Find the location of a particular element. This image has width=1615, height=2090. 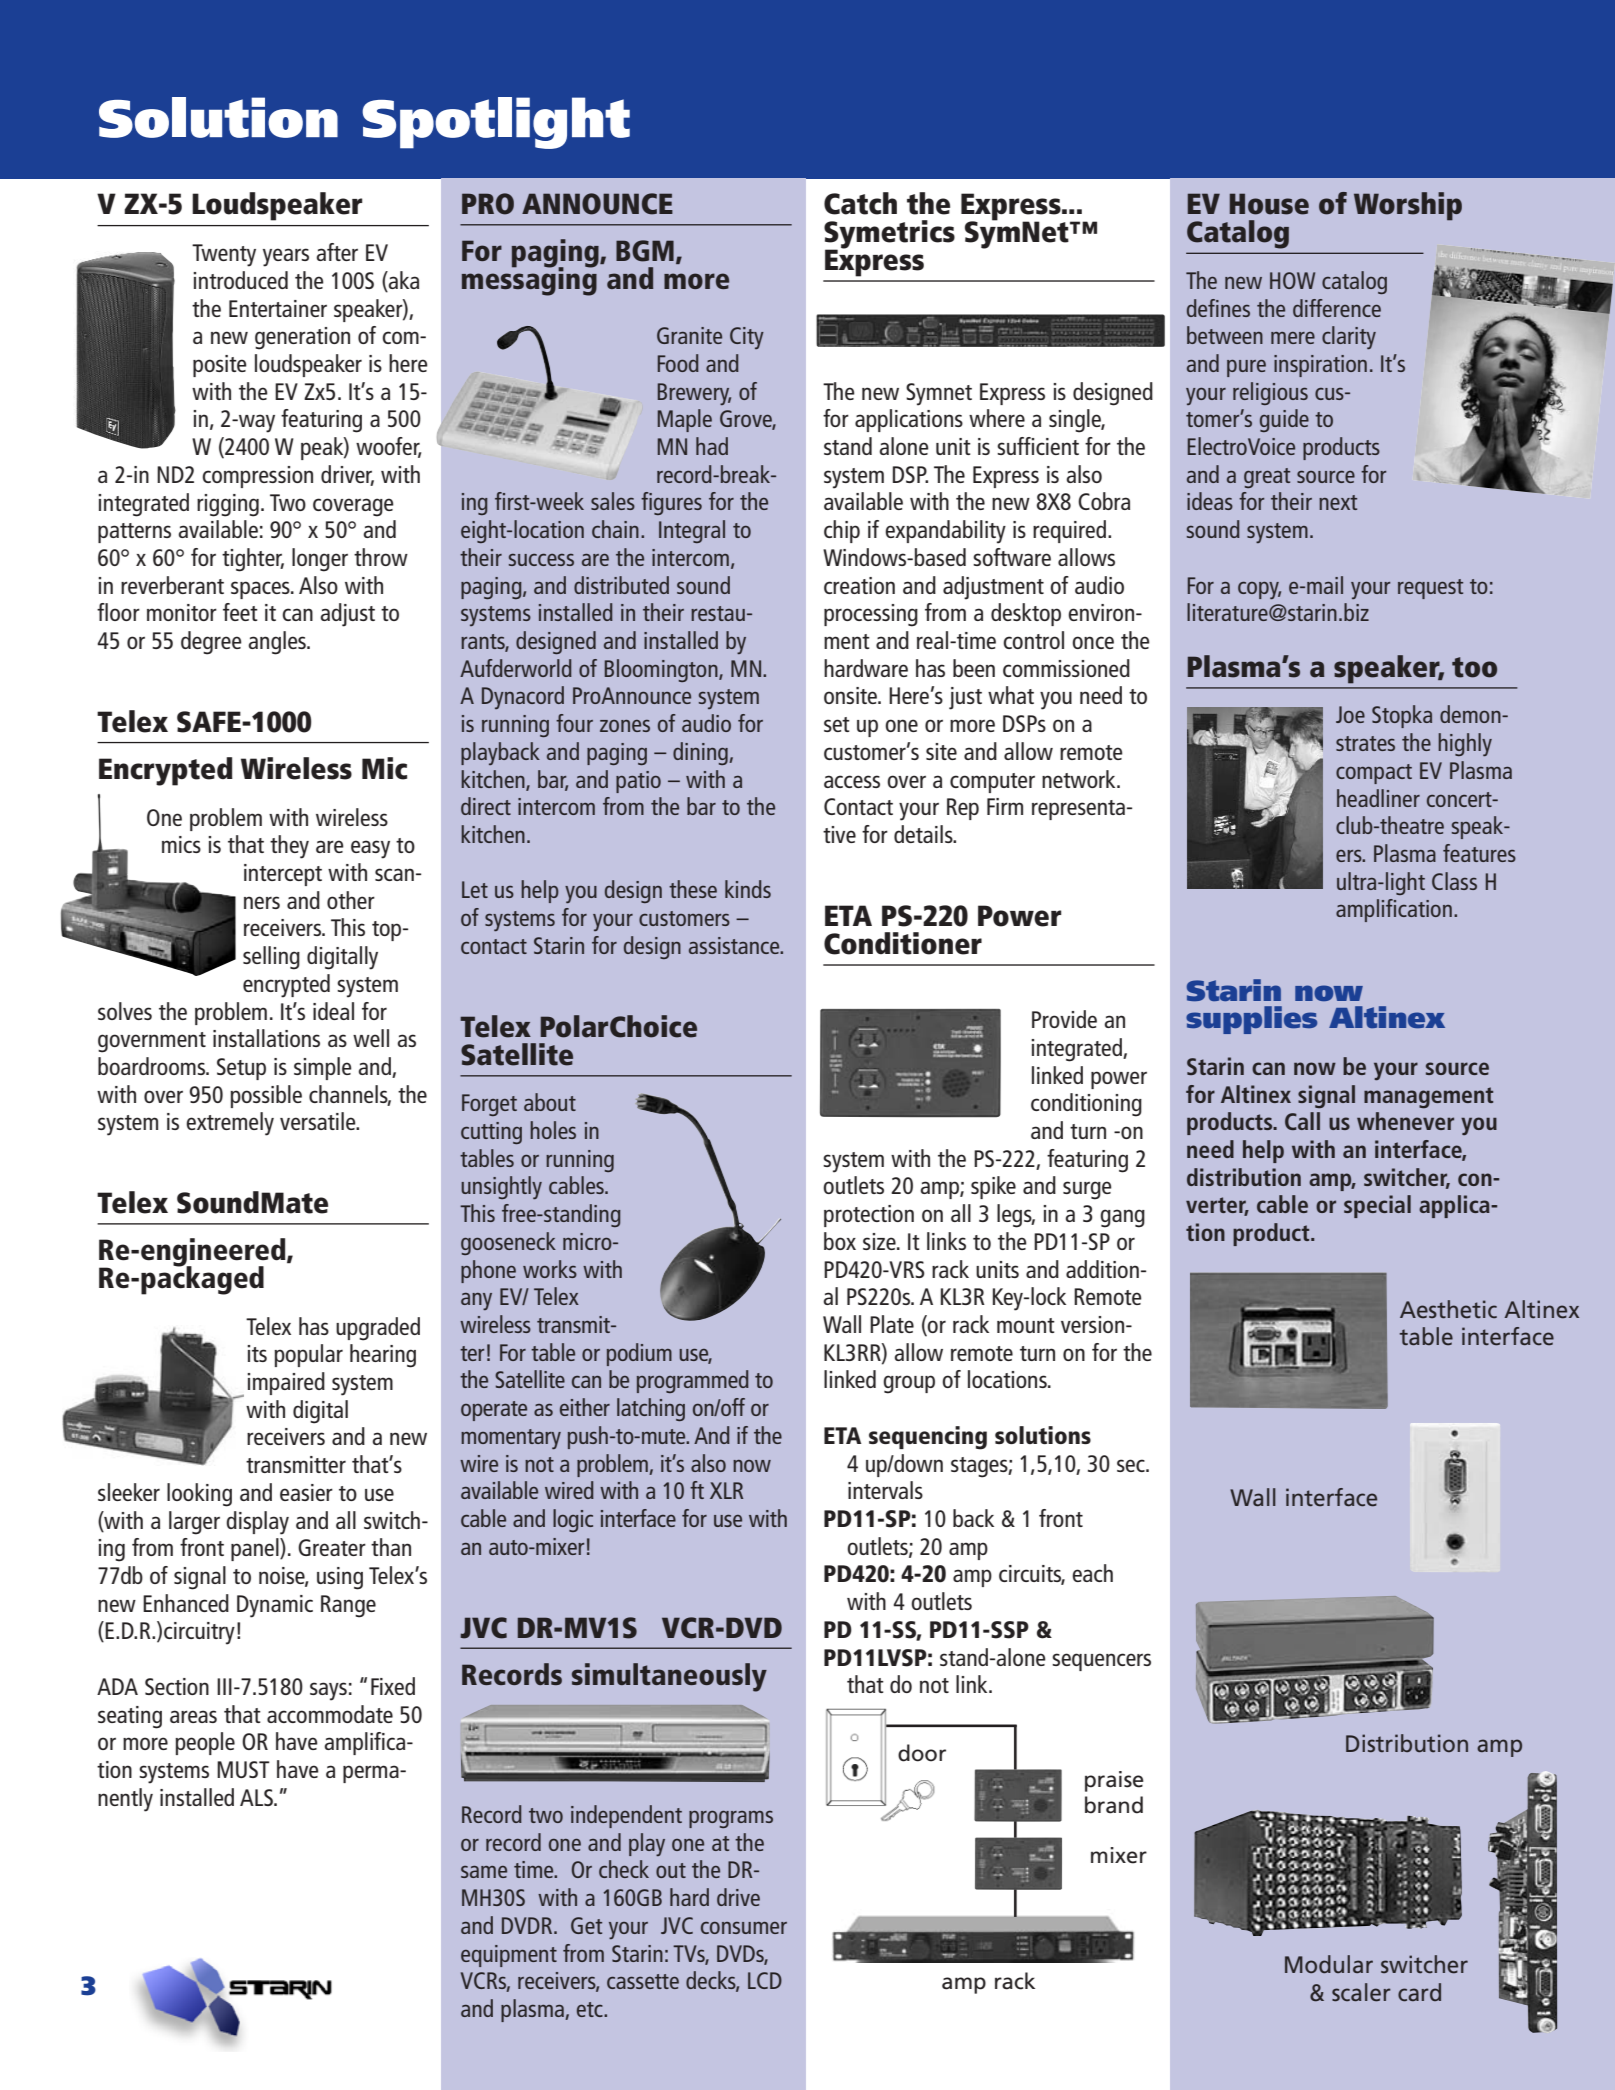

impaired is located at coordinates (286, 1383).
